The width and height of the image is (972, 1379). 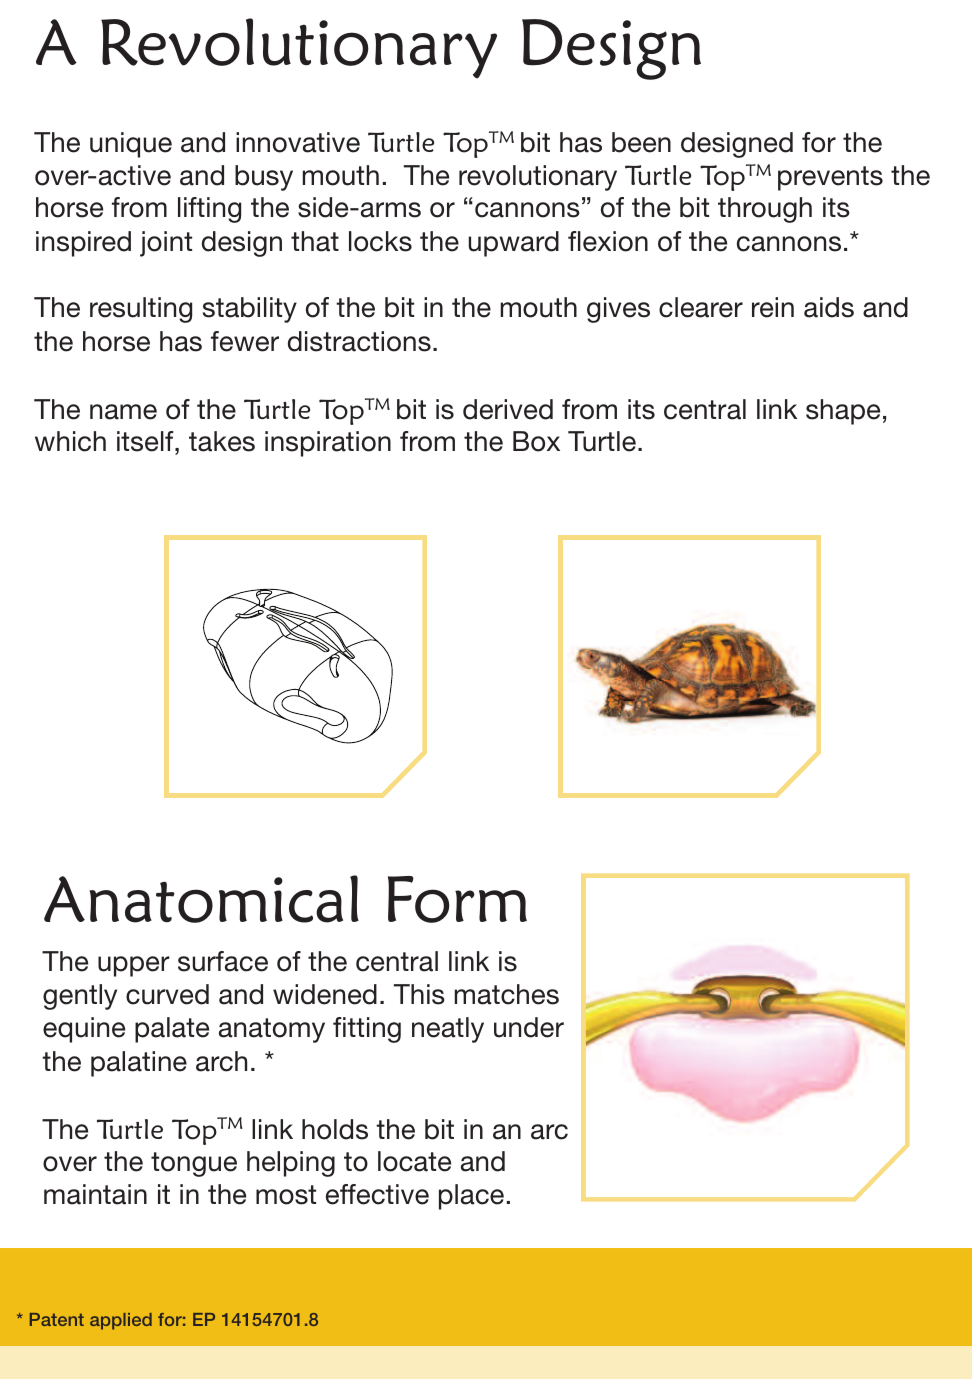 I want to click on place, so click(x=471, y=1197).
